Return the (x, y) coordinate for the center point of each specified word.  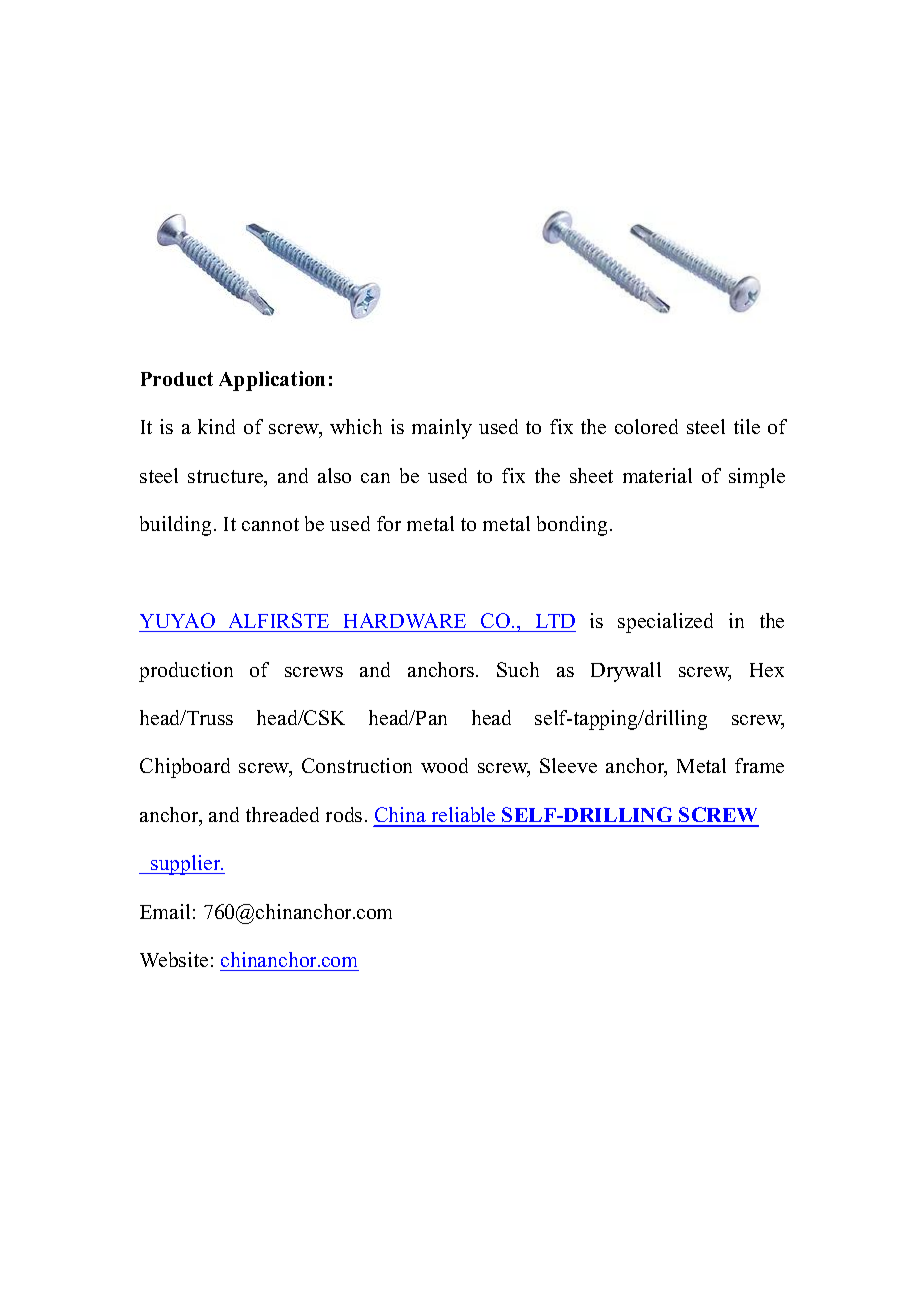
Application (272, 381)
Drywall (626, 672)
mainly (442, 429)
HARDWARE (405, 620)
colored (646, 426)
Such (518, 669)
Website (174, 959)
